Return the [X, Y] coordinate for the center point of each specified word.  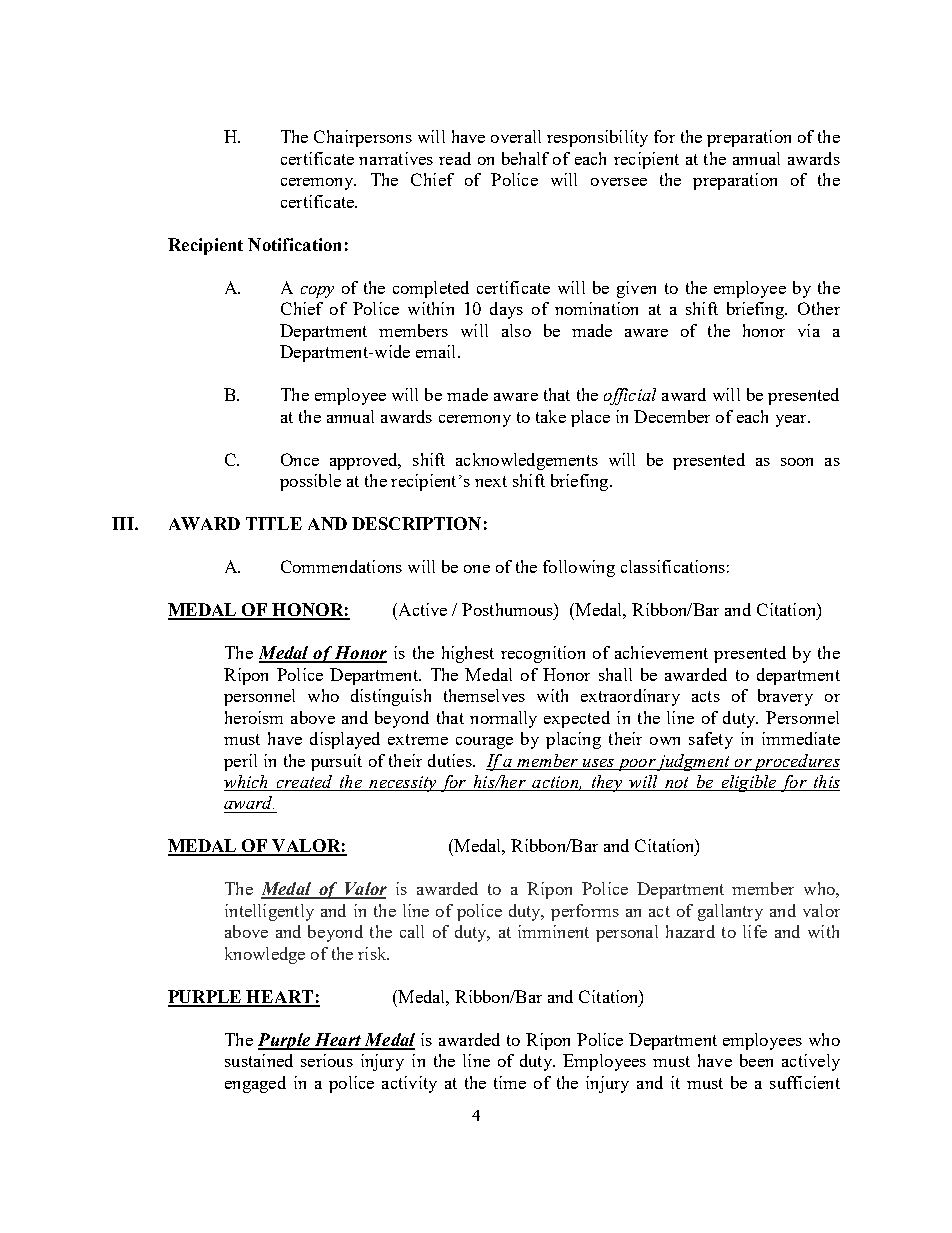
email [437, 351]
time [510, 1082]
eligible [749, 783]
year [792, 421]
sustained [259, 1060]
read [455, 158]
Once [300, 459]
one [477, 569]
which [247, 783]
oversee [619, 182]
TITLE [274, 523]
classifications [673, 566]
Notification [294, 244]
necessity [403, 784]
